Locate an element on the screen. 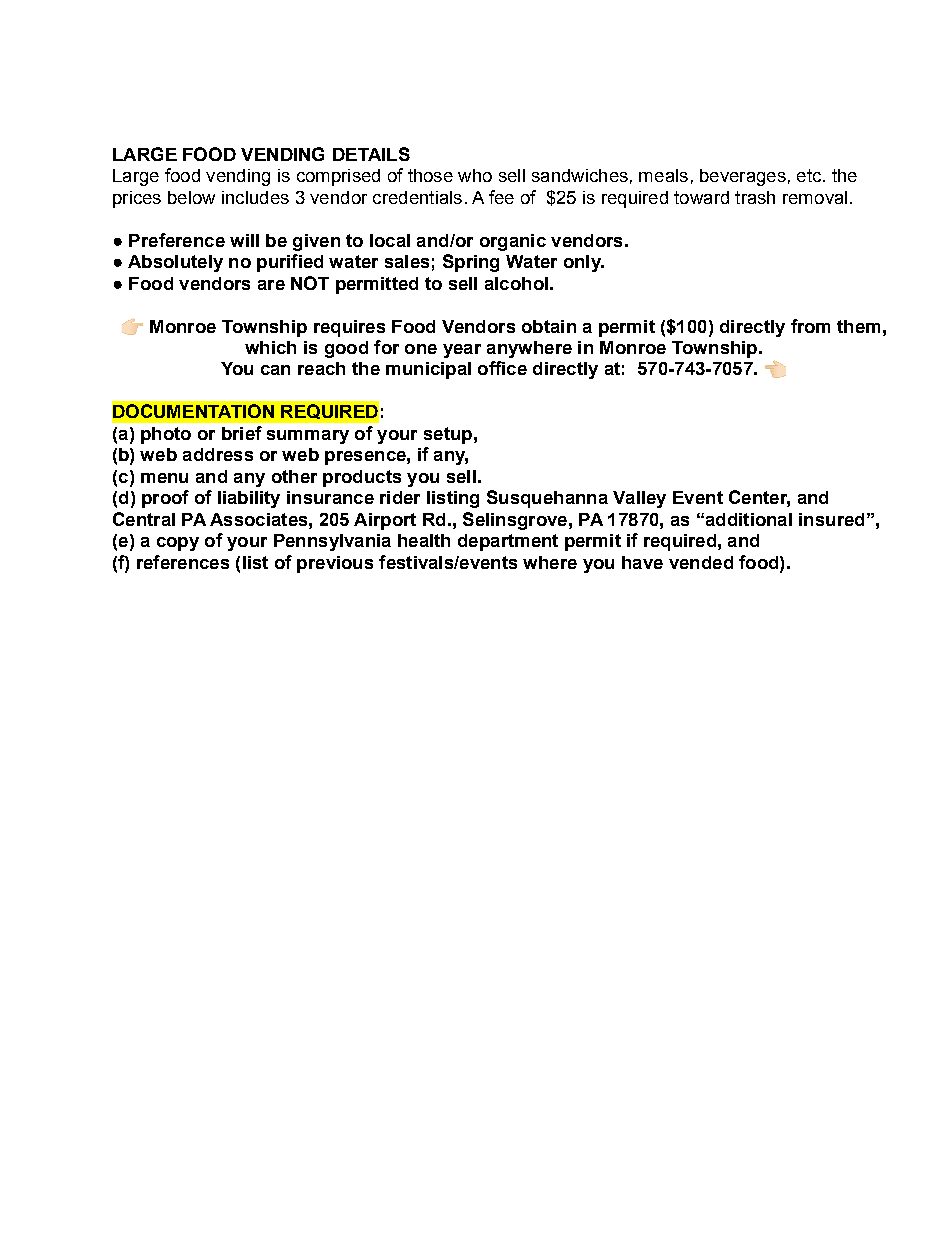  department is located at coordinates (508, 542).
